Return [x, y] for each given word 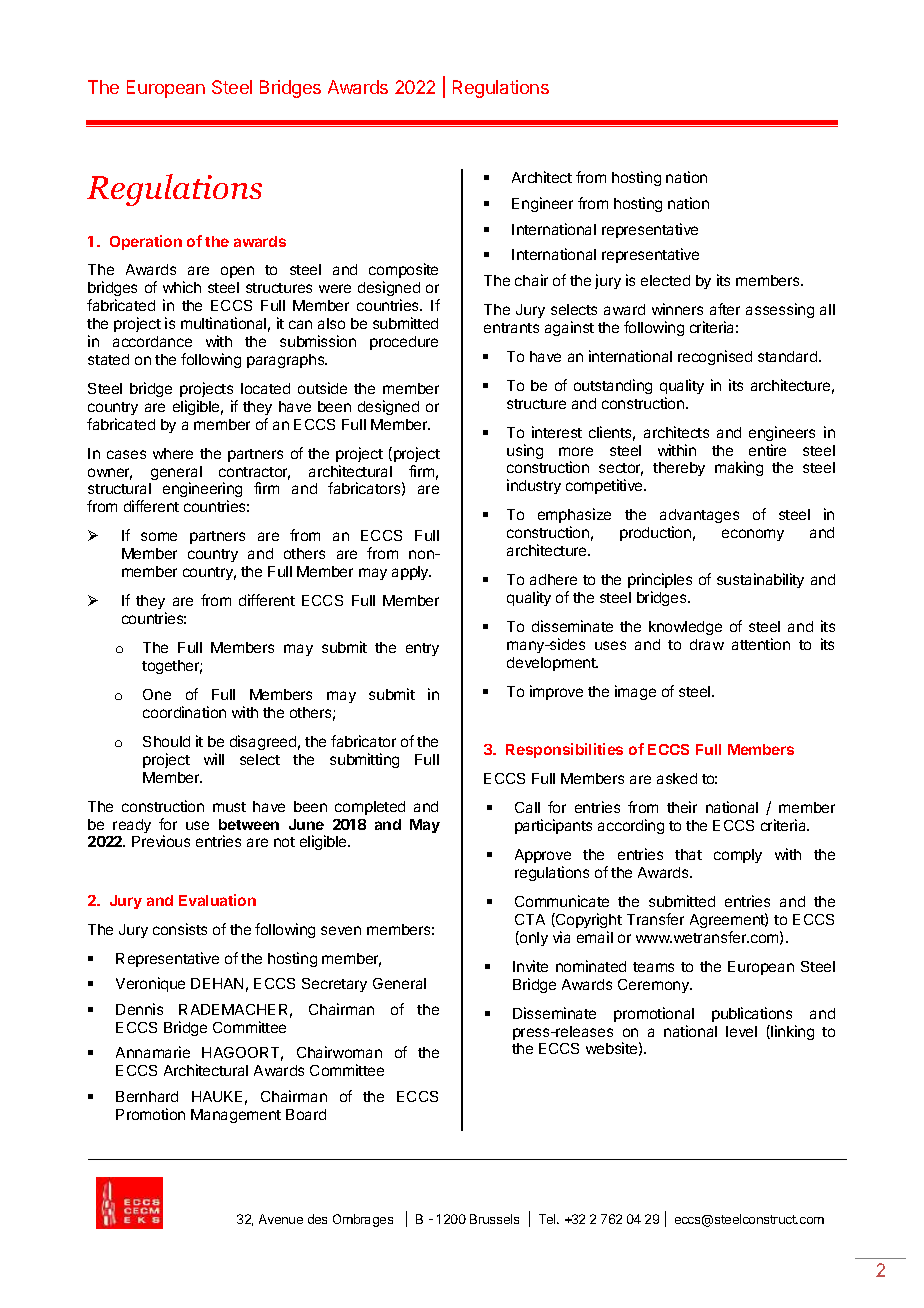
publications [752, 1014]
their [682, 807]
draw [707, 644]
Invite [530, 966]
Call [527, 807]
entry [422, 649]
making [739, 468]
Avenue [281, 1219]
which [182, 287]
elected [665, 280]
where [173, 453]
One [157, 694]
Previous [161, 841]
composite [403, 272]
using [525, 451]
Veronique [150, 984]
